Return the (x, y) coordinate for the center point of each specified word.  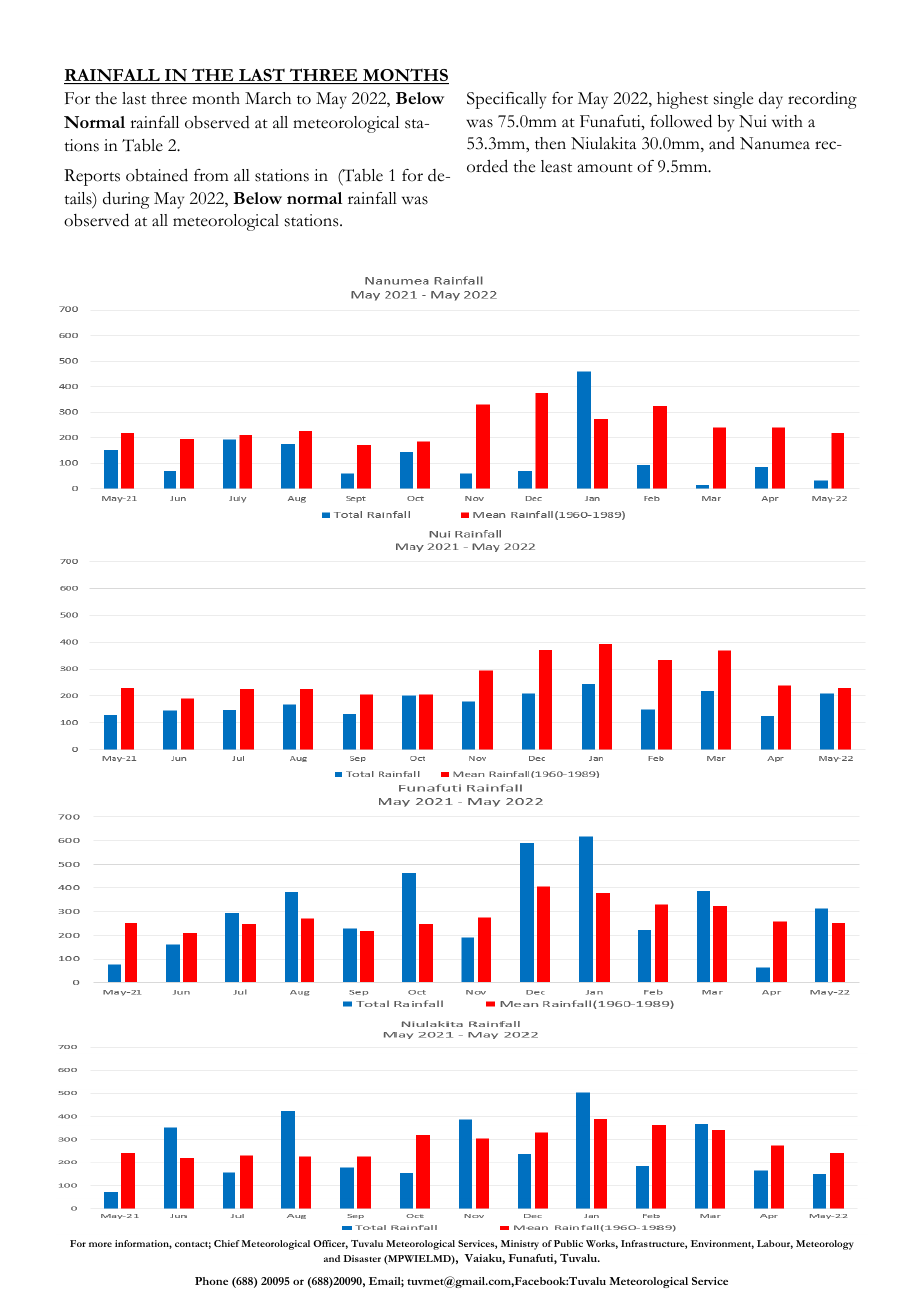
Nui (753, 121)
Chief (227, 1243)
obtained (157, 175)
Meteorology (825, 1245)
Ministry (520, 1245)
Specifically (506, 100)
